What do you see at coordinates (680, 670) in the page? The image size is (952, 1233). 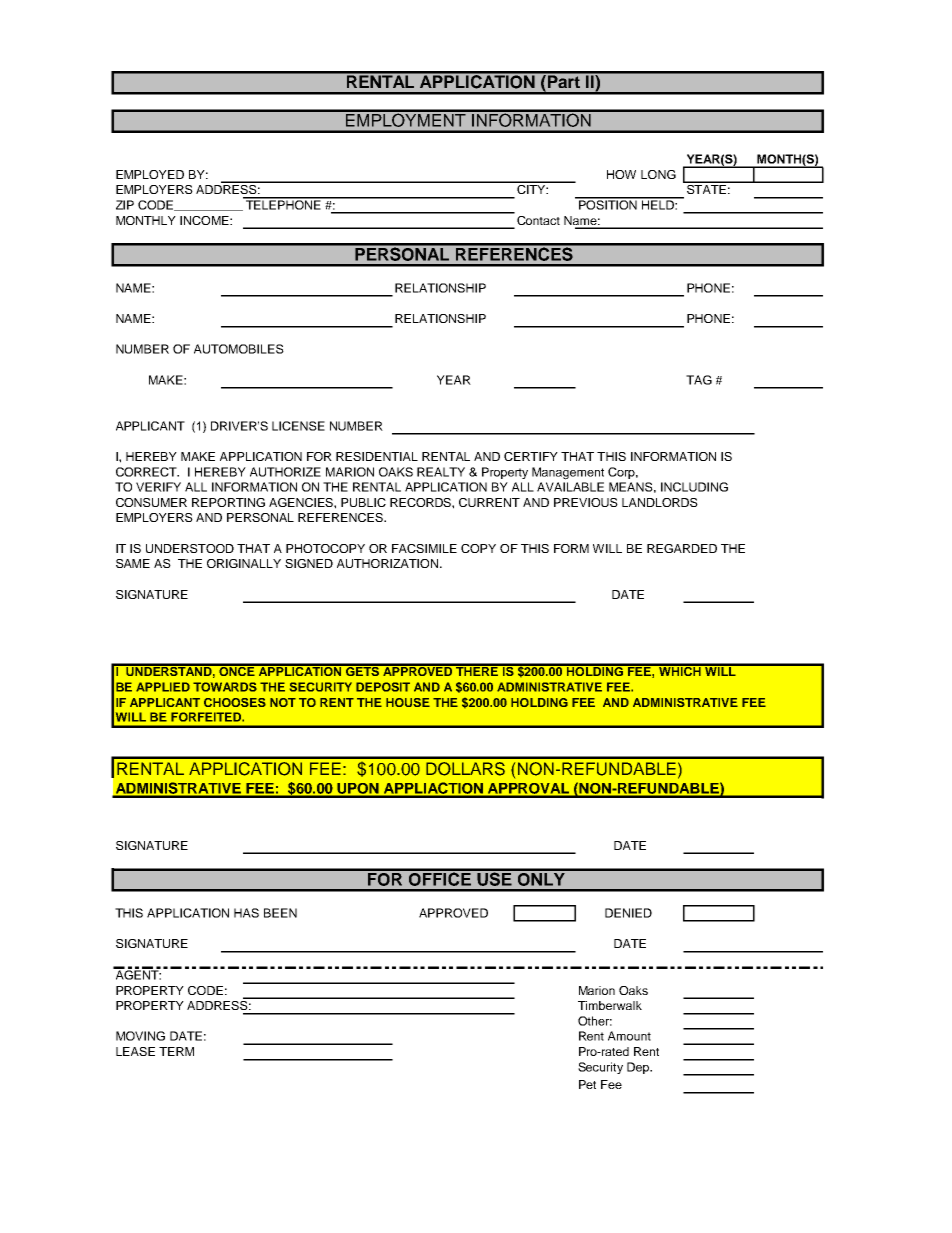 I see `WHICH` at bounding box center [680, 670].
